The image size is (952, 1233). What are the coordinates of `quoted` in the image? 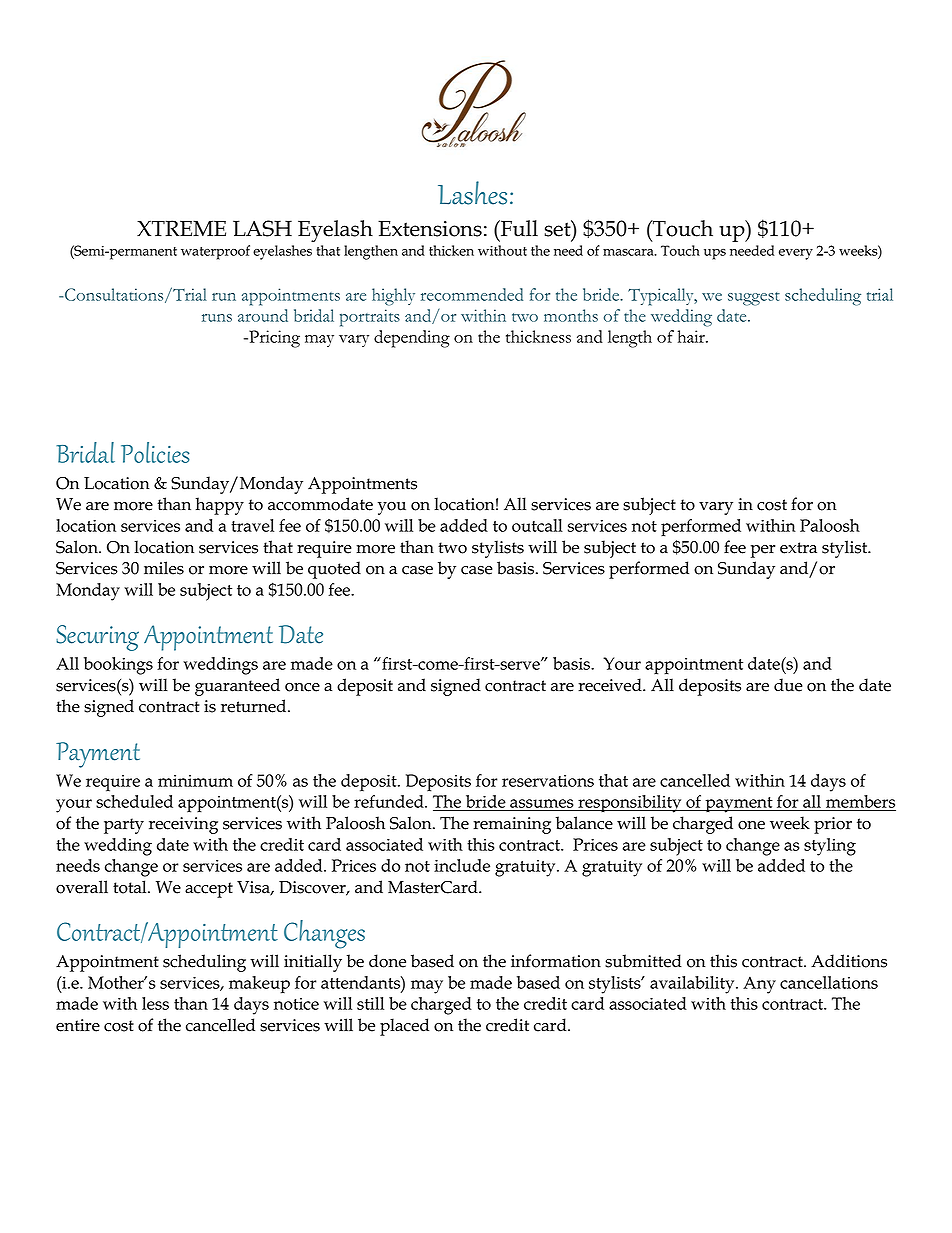 It's located at (334, 570).
